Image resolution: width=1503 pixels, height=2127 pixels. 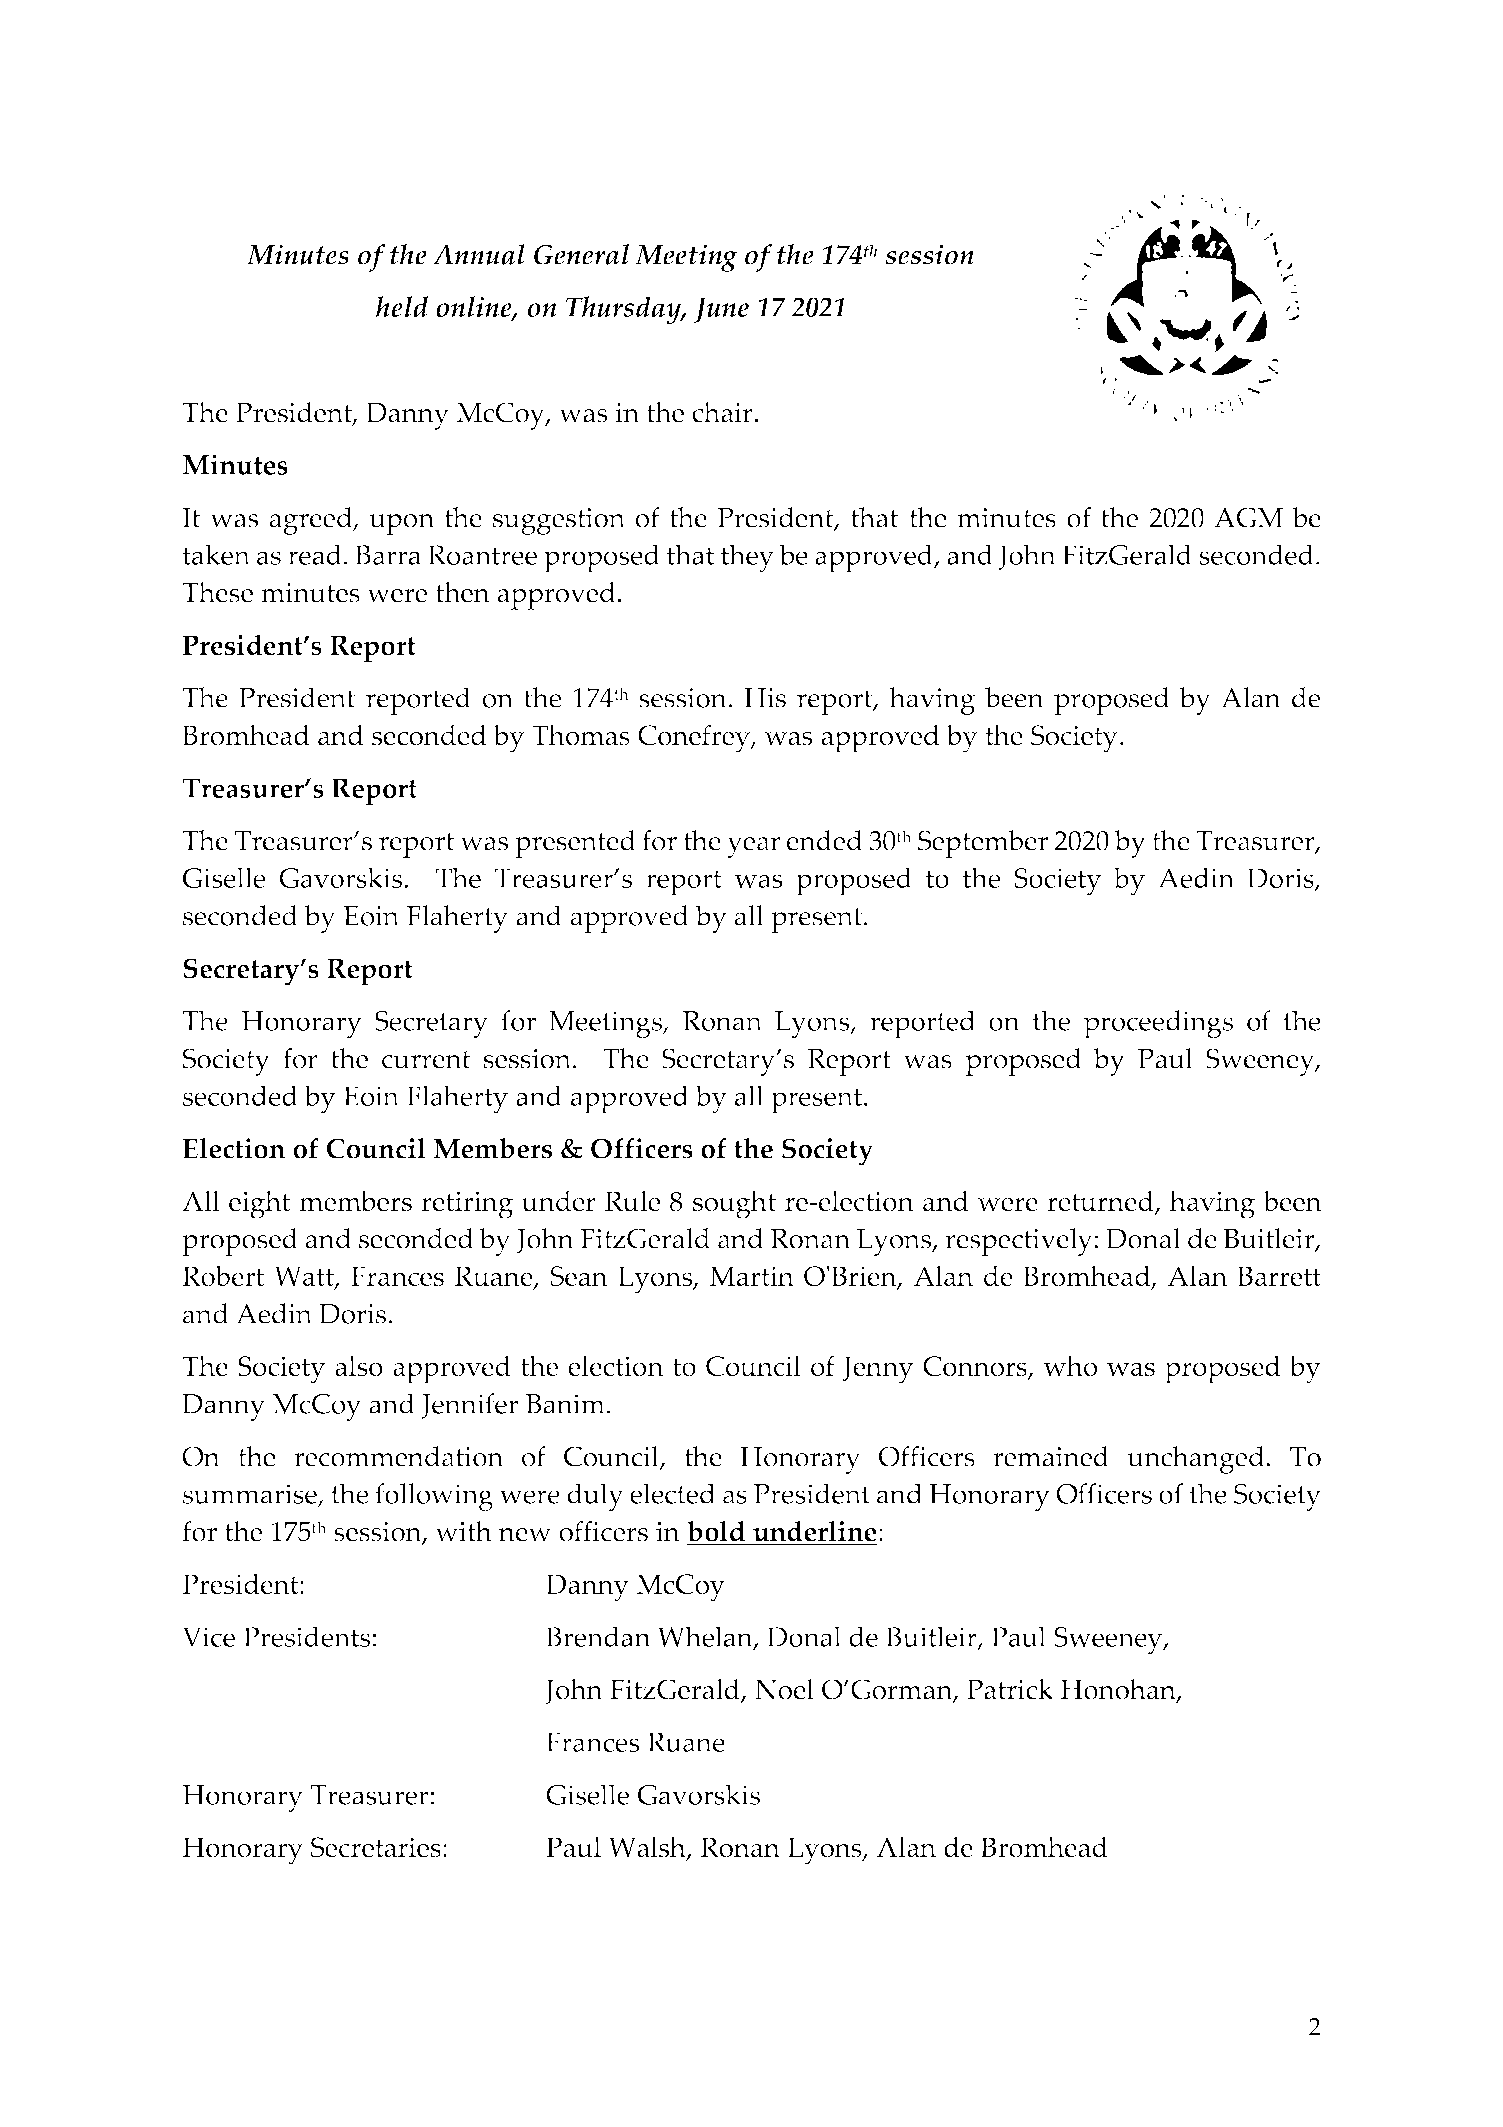 What do you see at coordinates (1248, 517) in the image?
I see `AGM` at bounding box center [1248, 517].
